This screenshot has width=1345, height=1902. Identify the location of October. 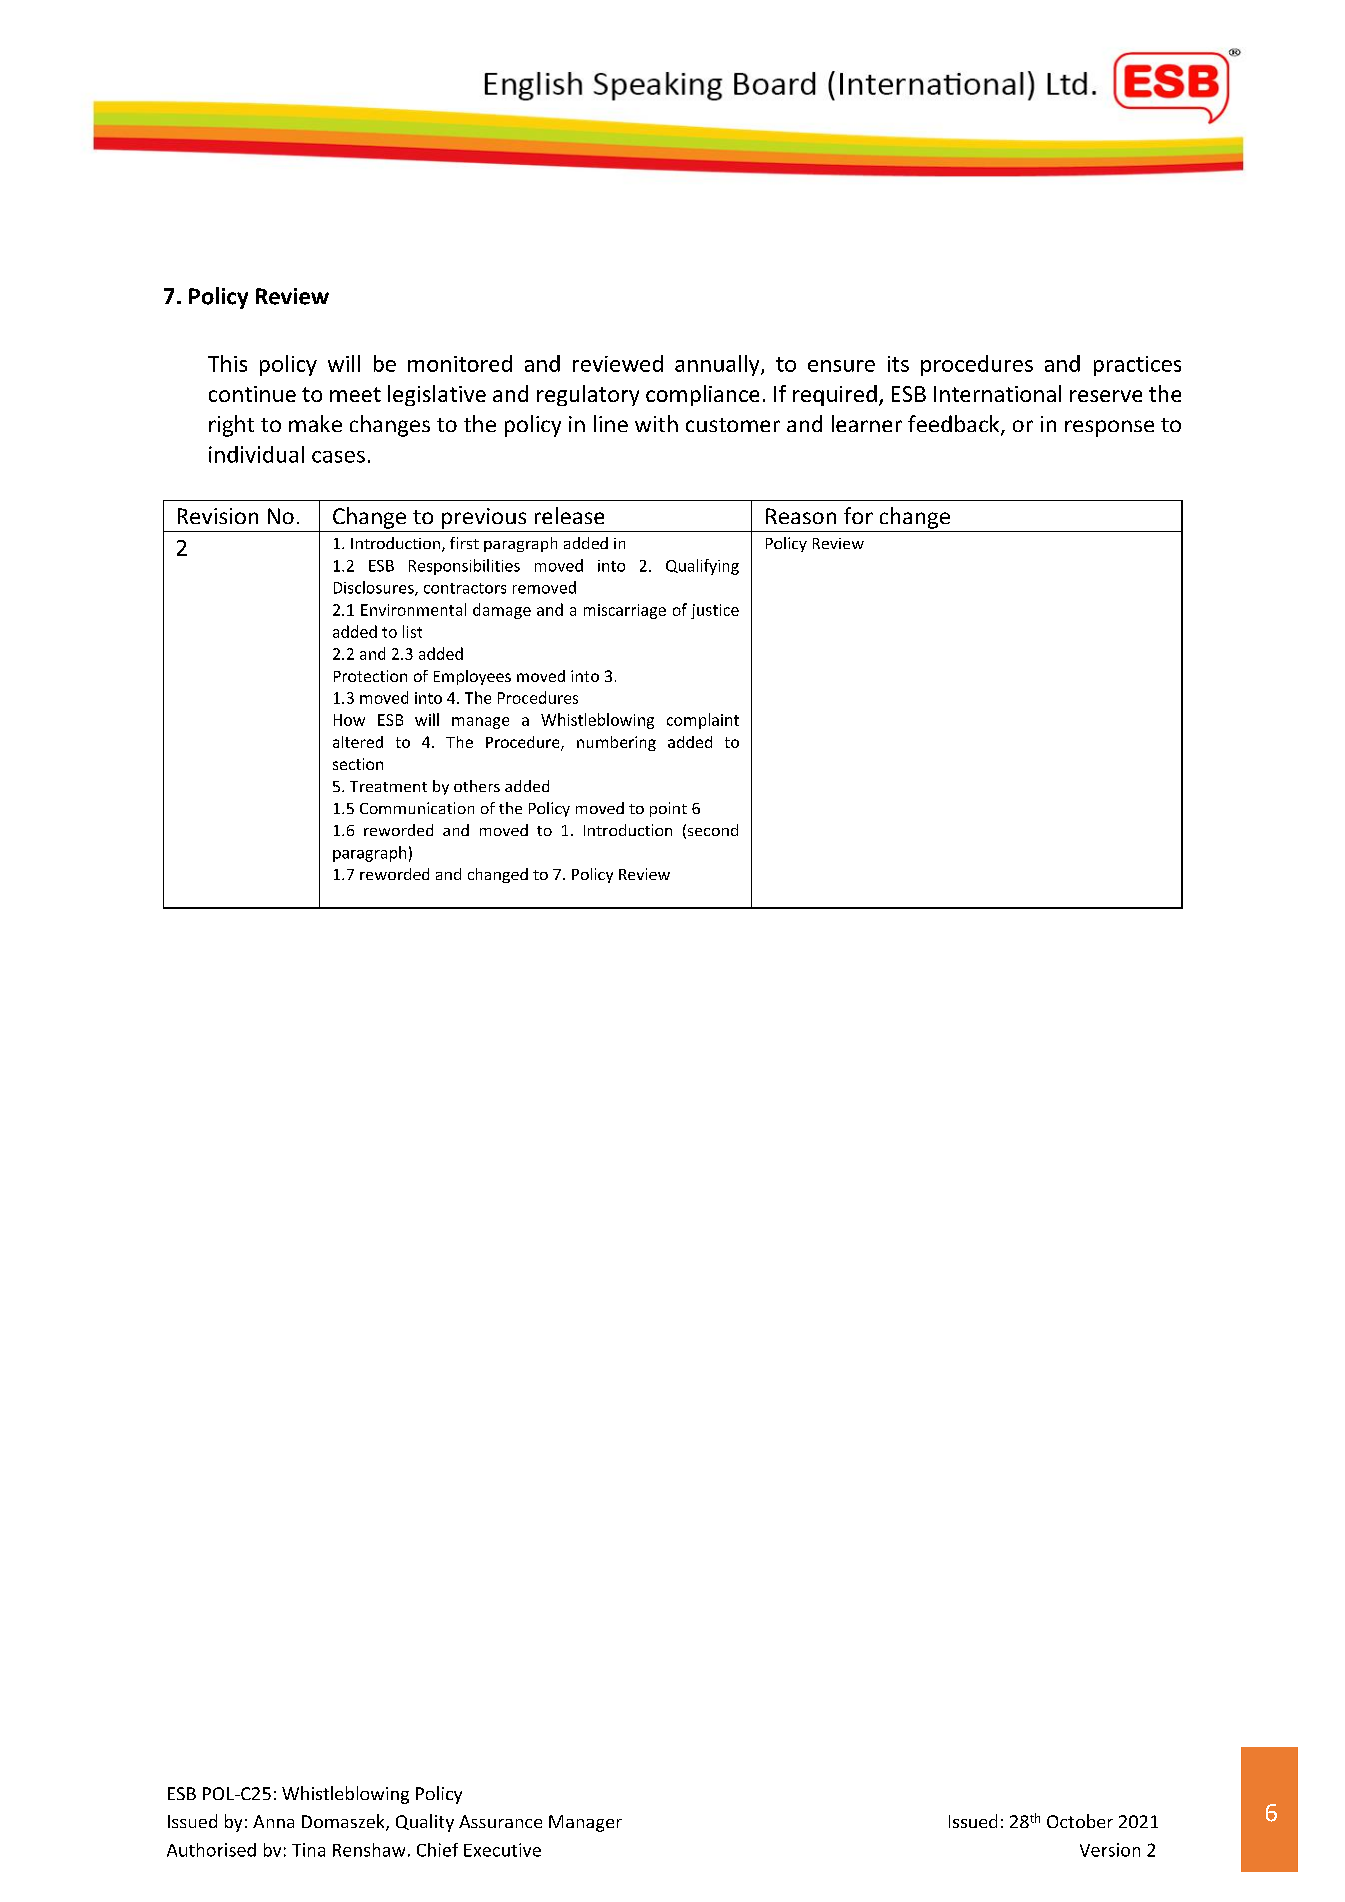
(1080, 1821).
